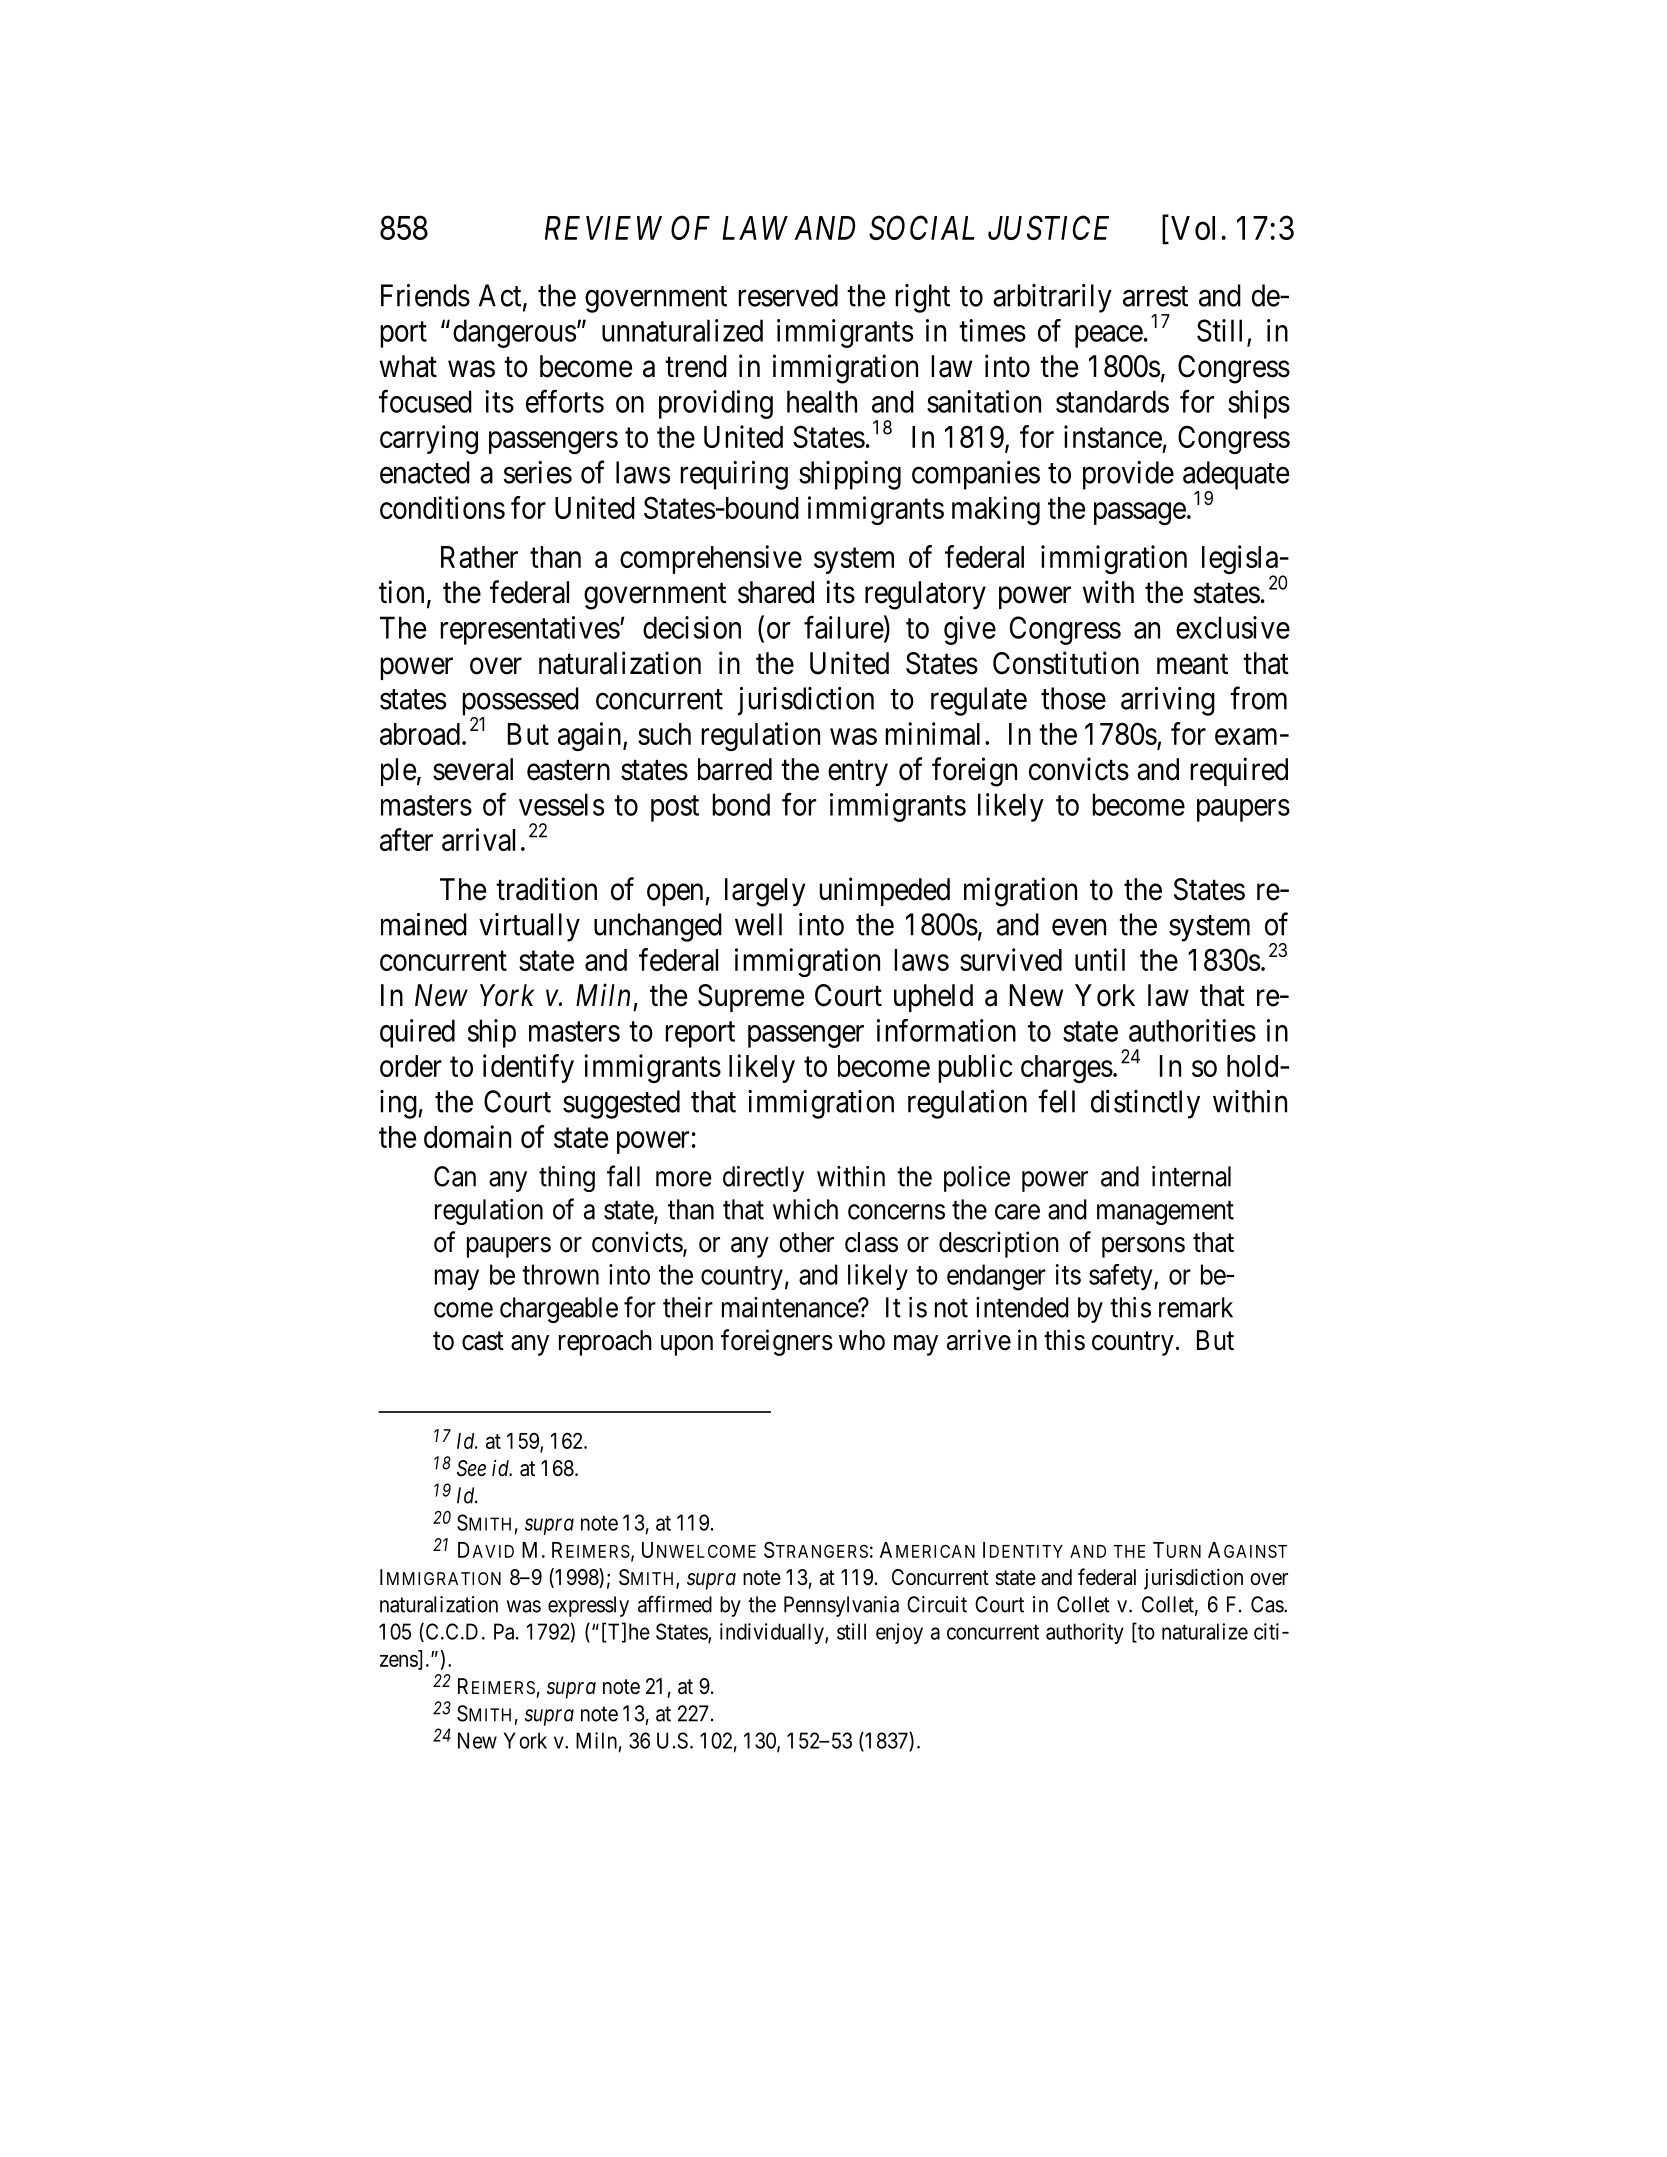  Describe the element at coordinates (884, 891) in the document. I see `unimpeded` at that location.
